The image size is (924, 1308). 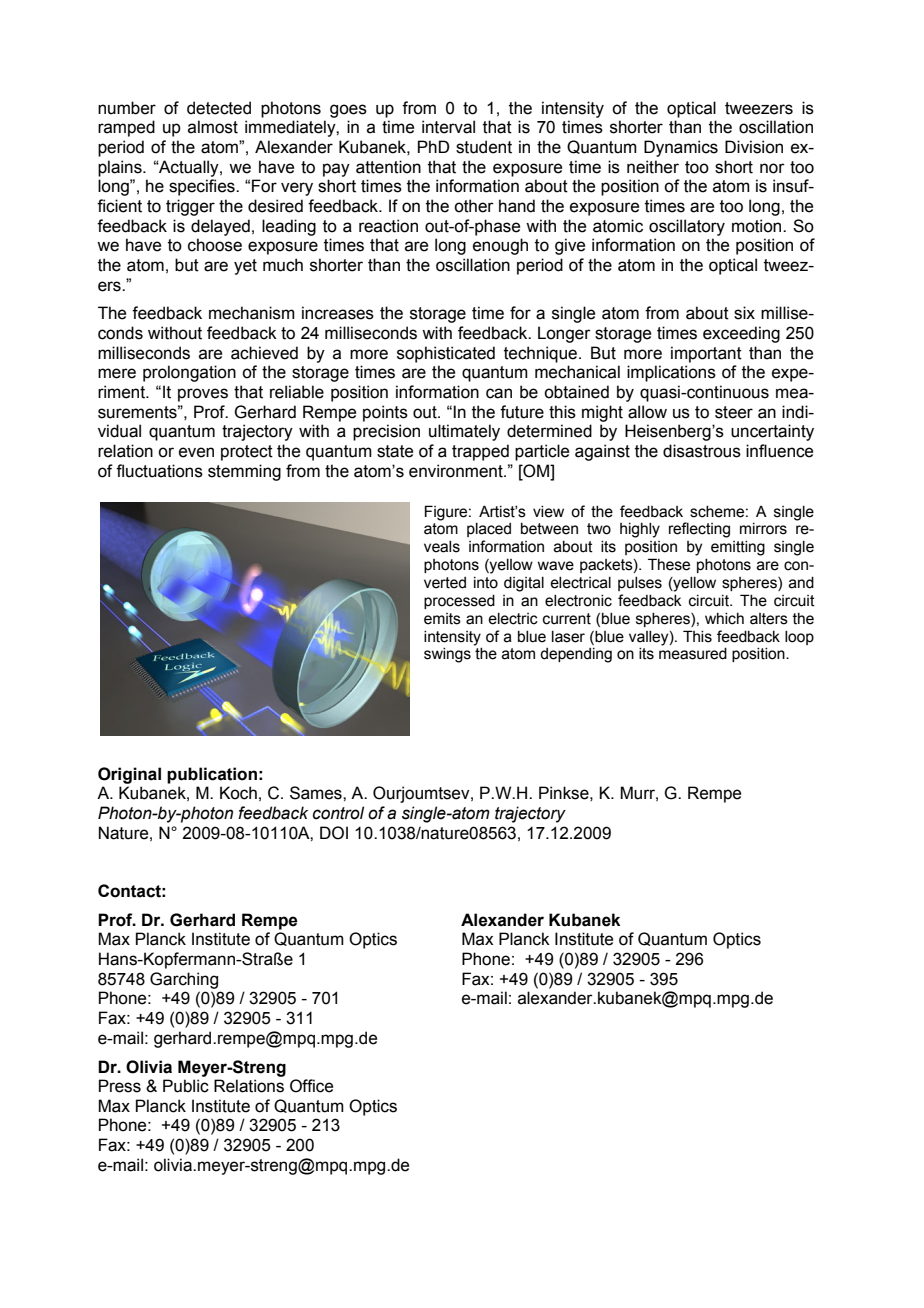 What do you see at coordinates (196, 452) in the image?
I see `even` at bounding box center [196, 452].
